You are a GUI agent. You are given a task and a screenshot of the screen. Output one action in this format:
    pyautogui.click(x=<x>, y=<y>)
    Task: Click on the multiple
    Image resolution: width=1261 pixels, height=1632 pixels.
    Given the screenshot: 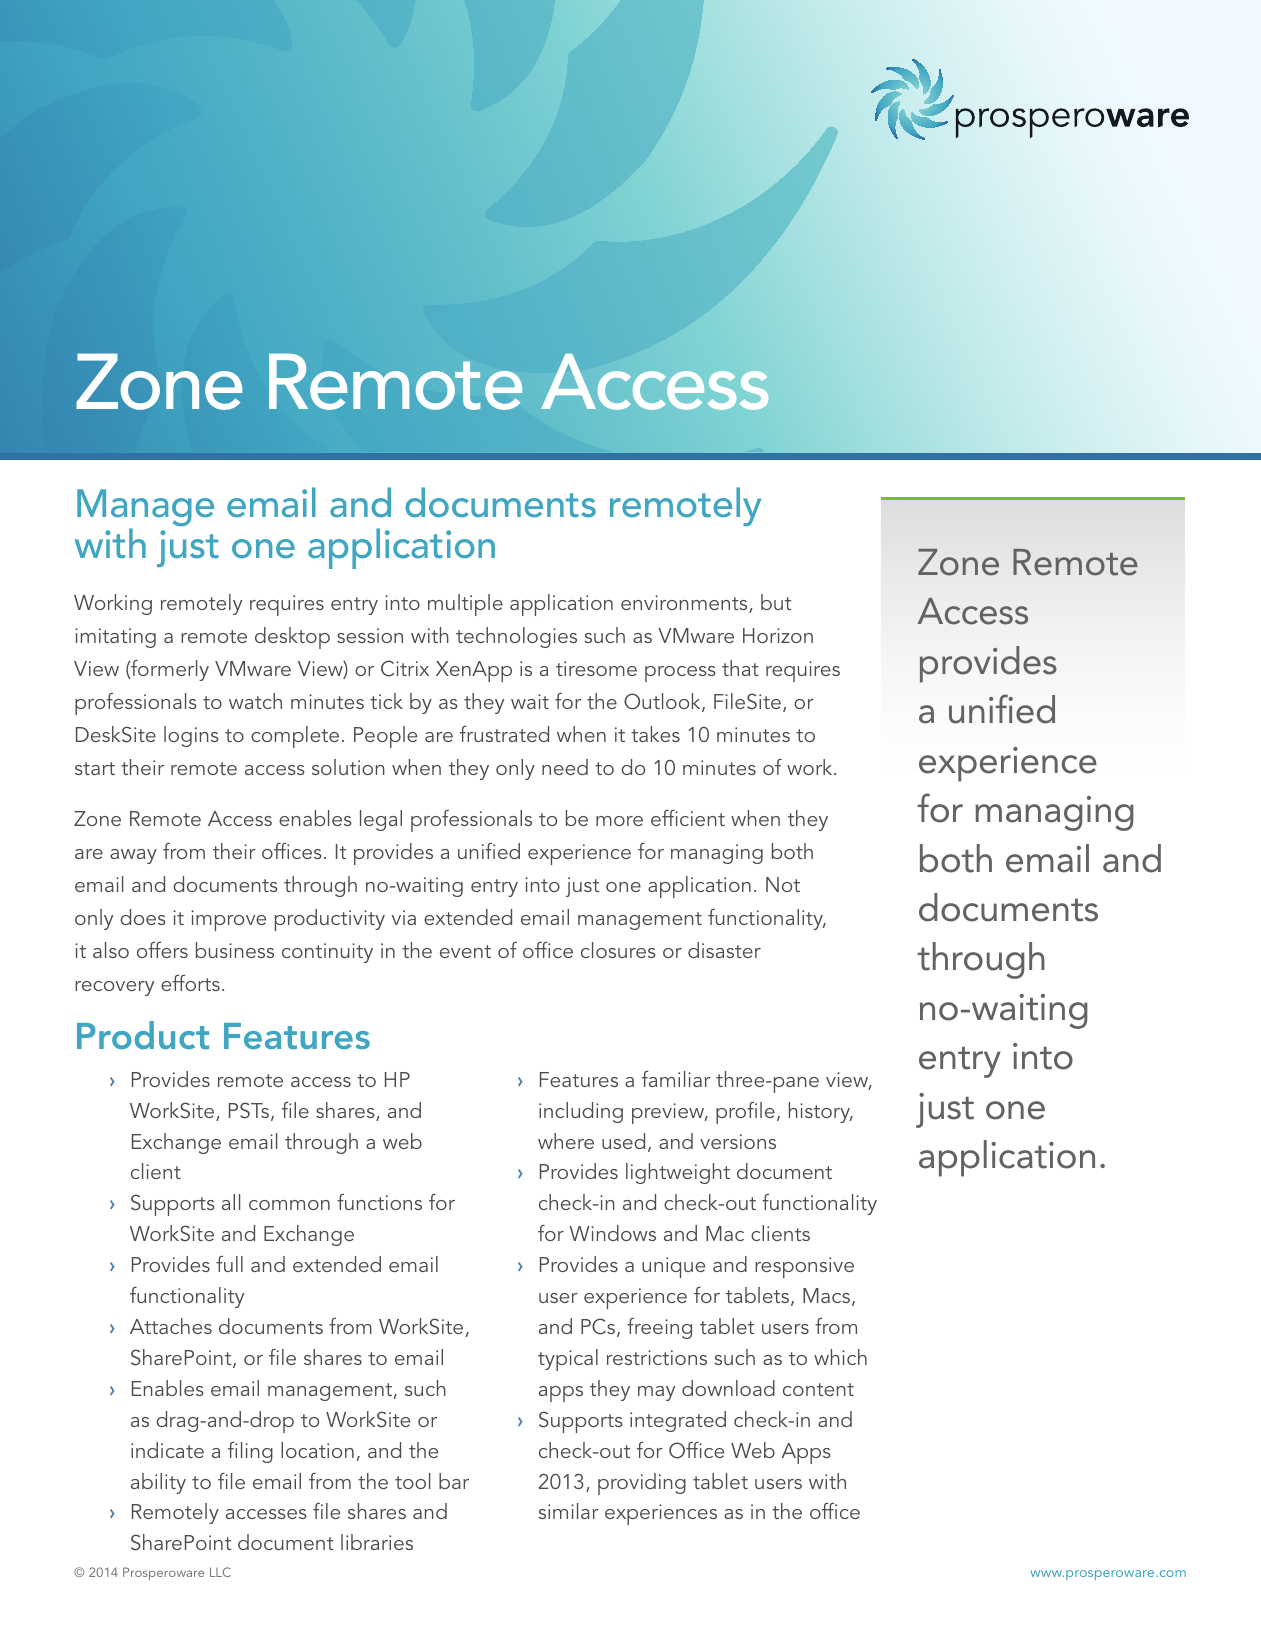 What is the action you would take?
    pyautogui.click(x=465, y=605)
